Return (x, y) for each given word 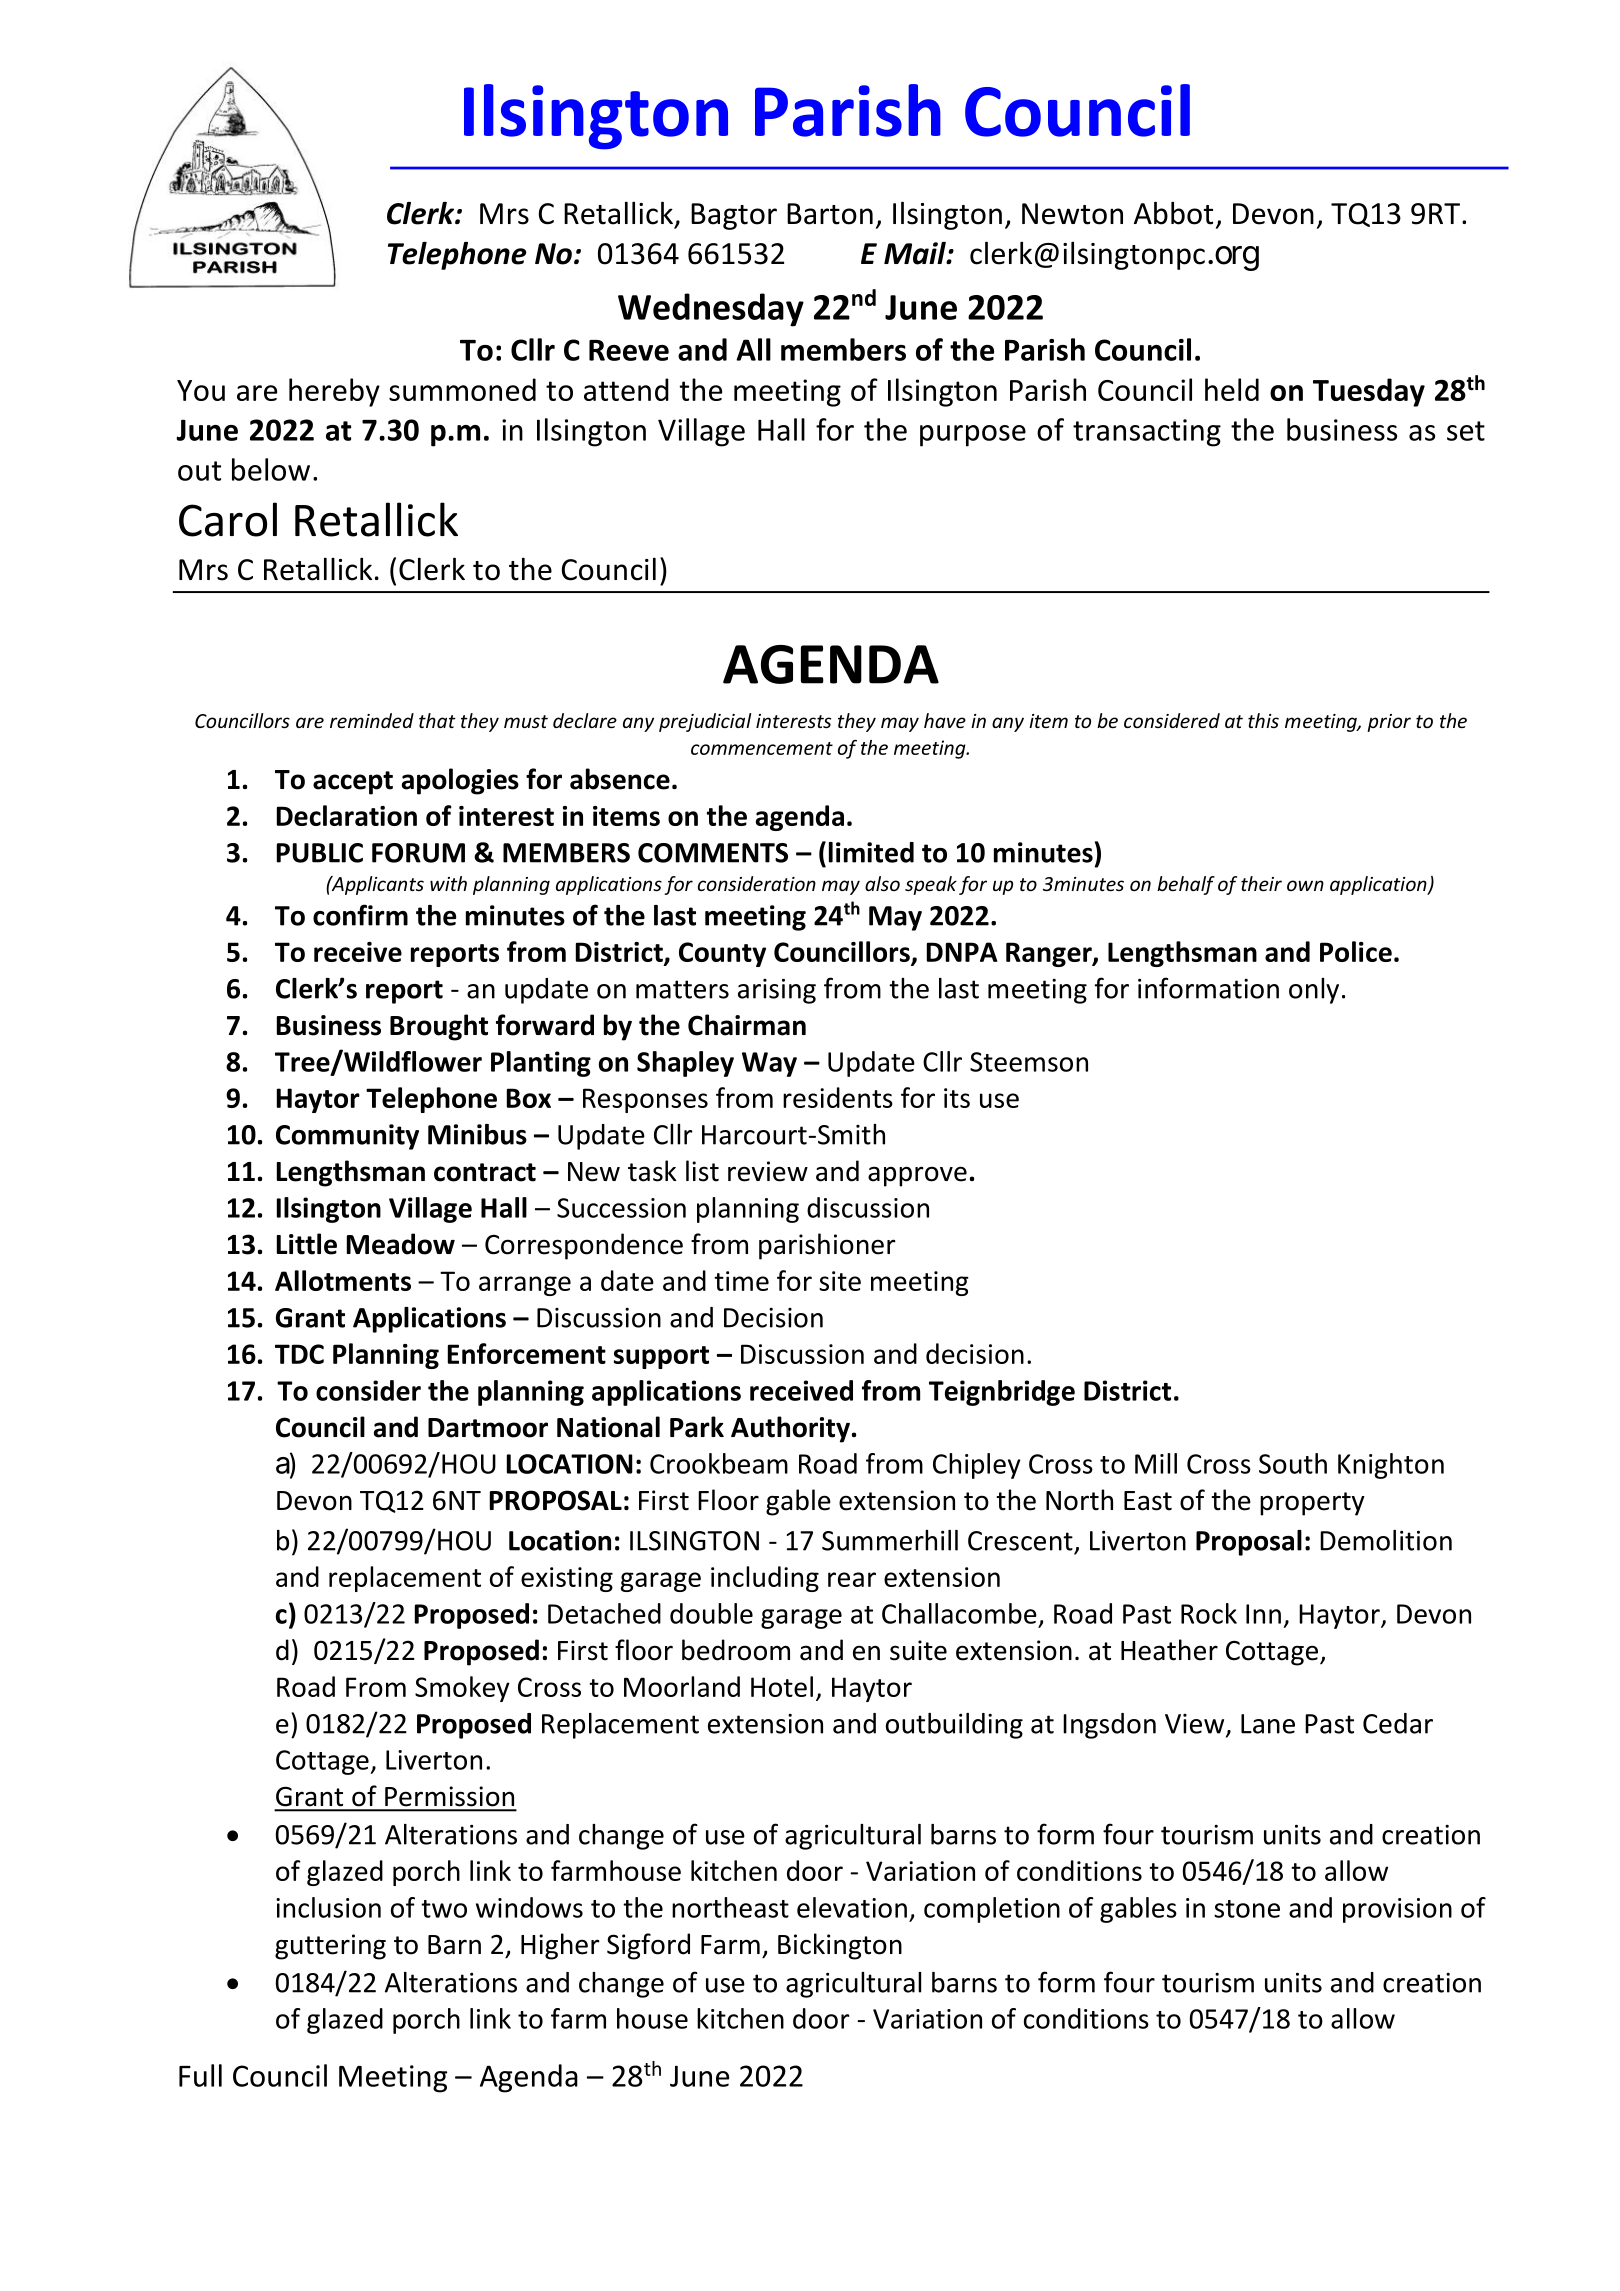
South (1293, 1463)
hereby (334, 392)
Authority (790, 1429)
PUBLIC (320, 853)
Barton (830, 214)
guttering (330, 1947)
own (1305, 885)
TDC (299, 1354)
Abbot (1173, 213)
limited (871, 852)
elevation (852, 1907)
